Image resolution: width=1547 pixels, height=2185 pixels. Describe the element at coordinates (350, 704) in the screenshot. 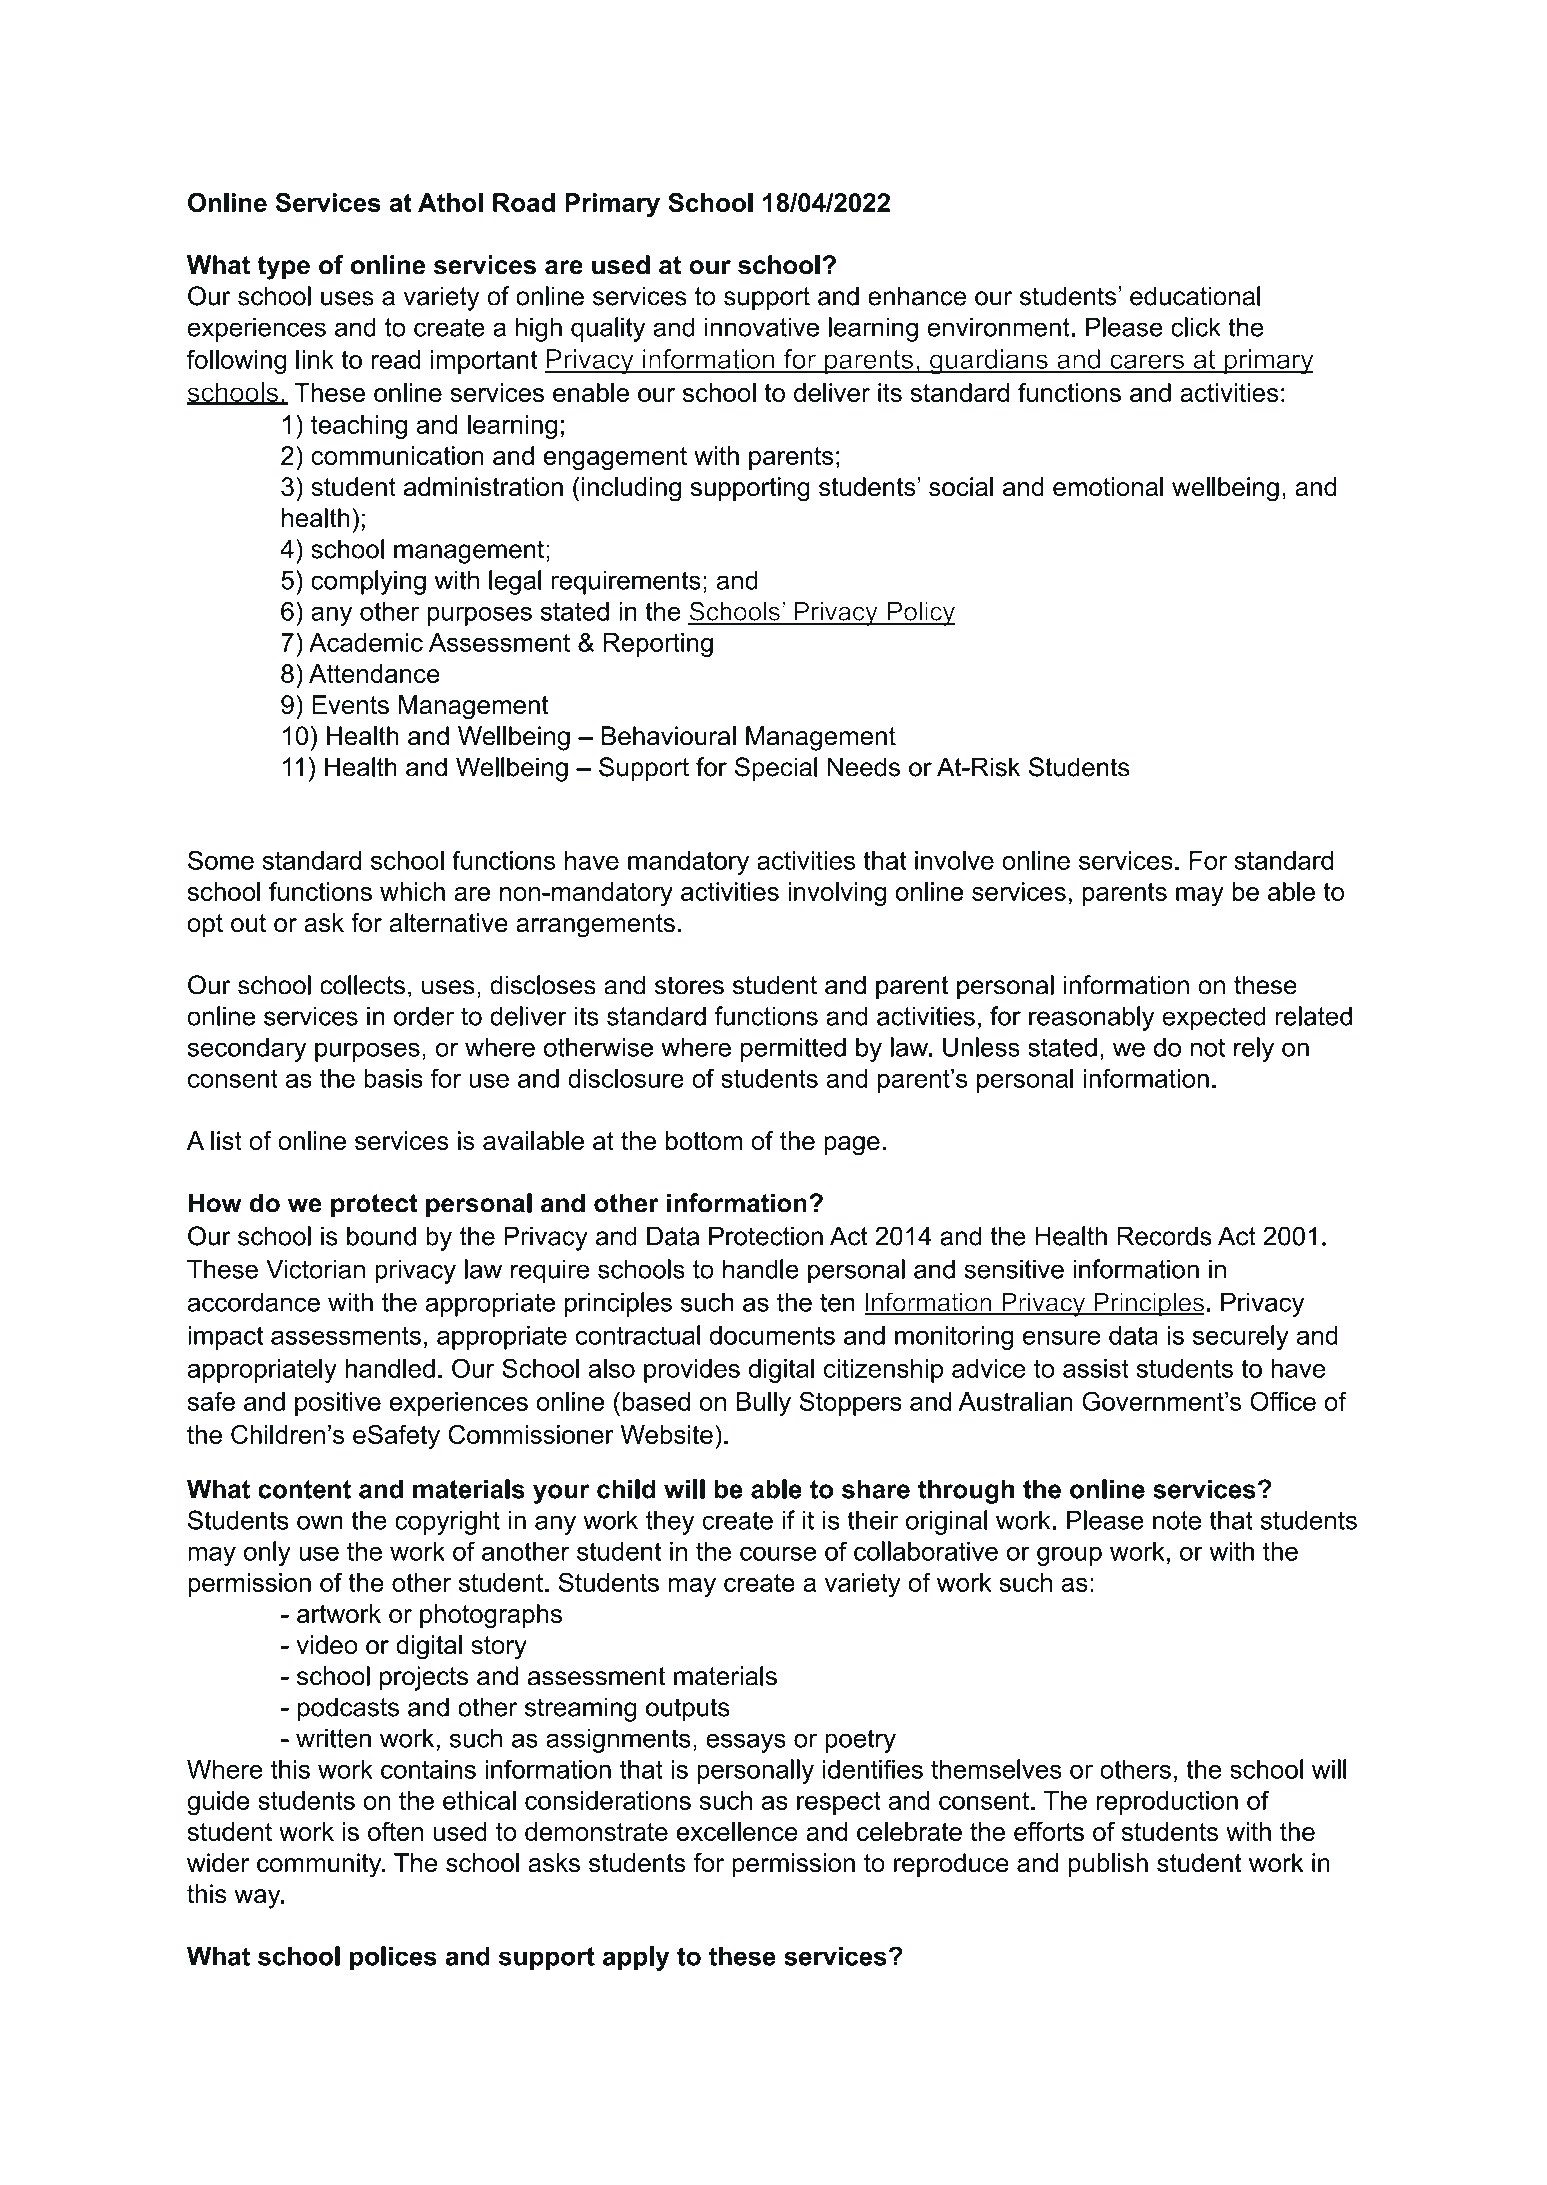

I see `Events` at that location.
